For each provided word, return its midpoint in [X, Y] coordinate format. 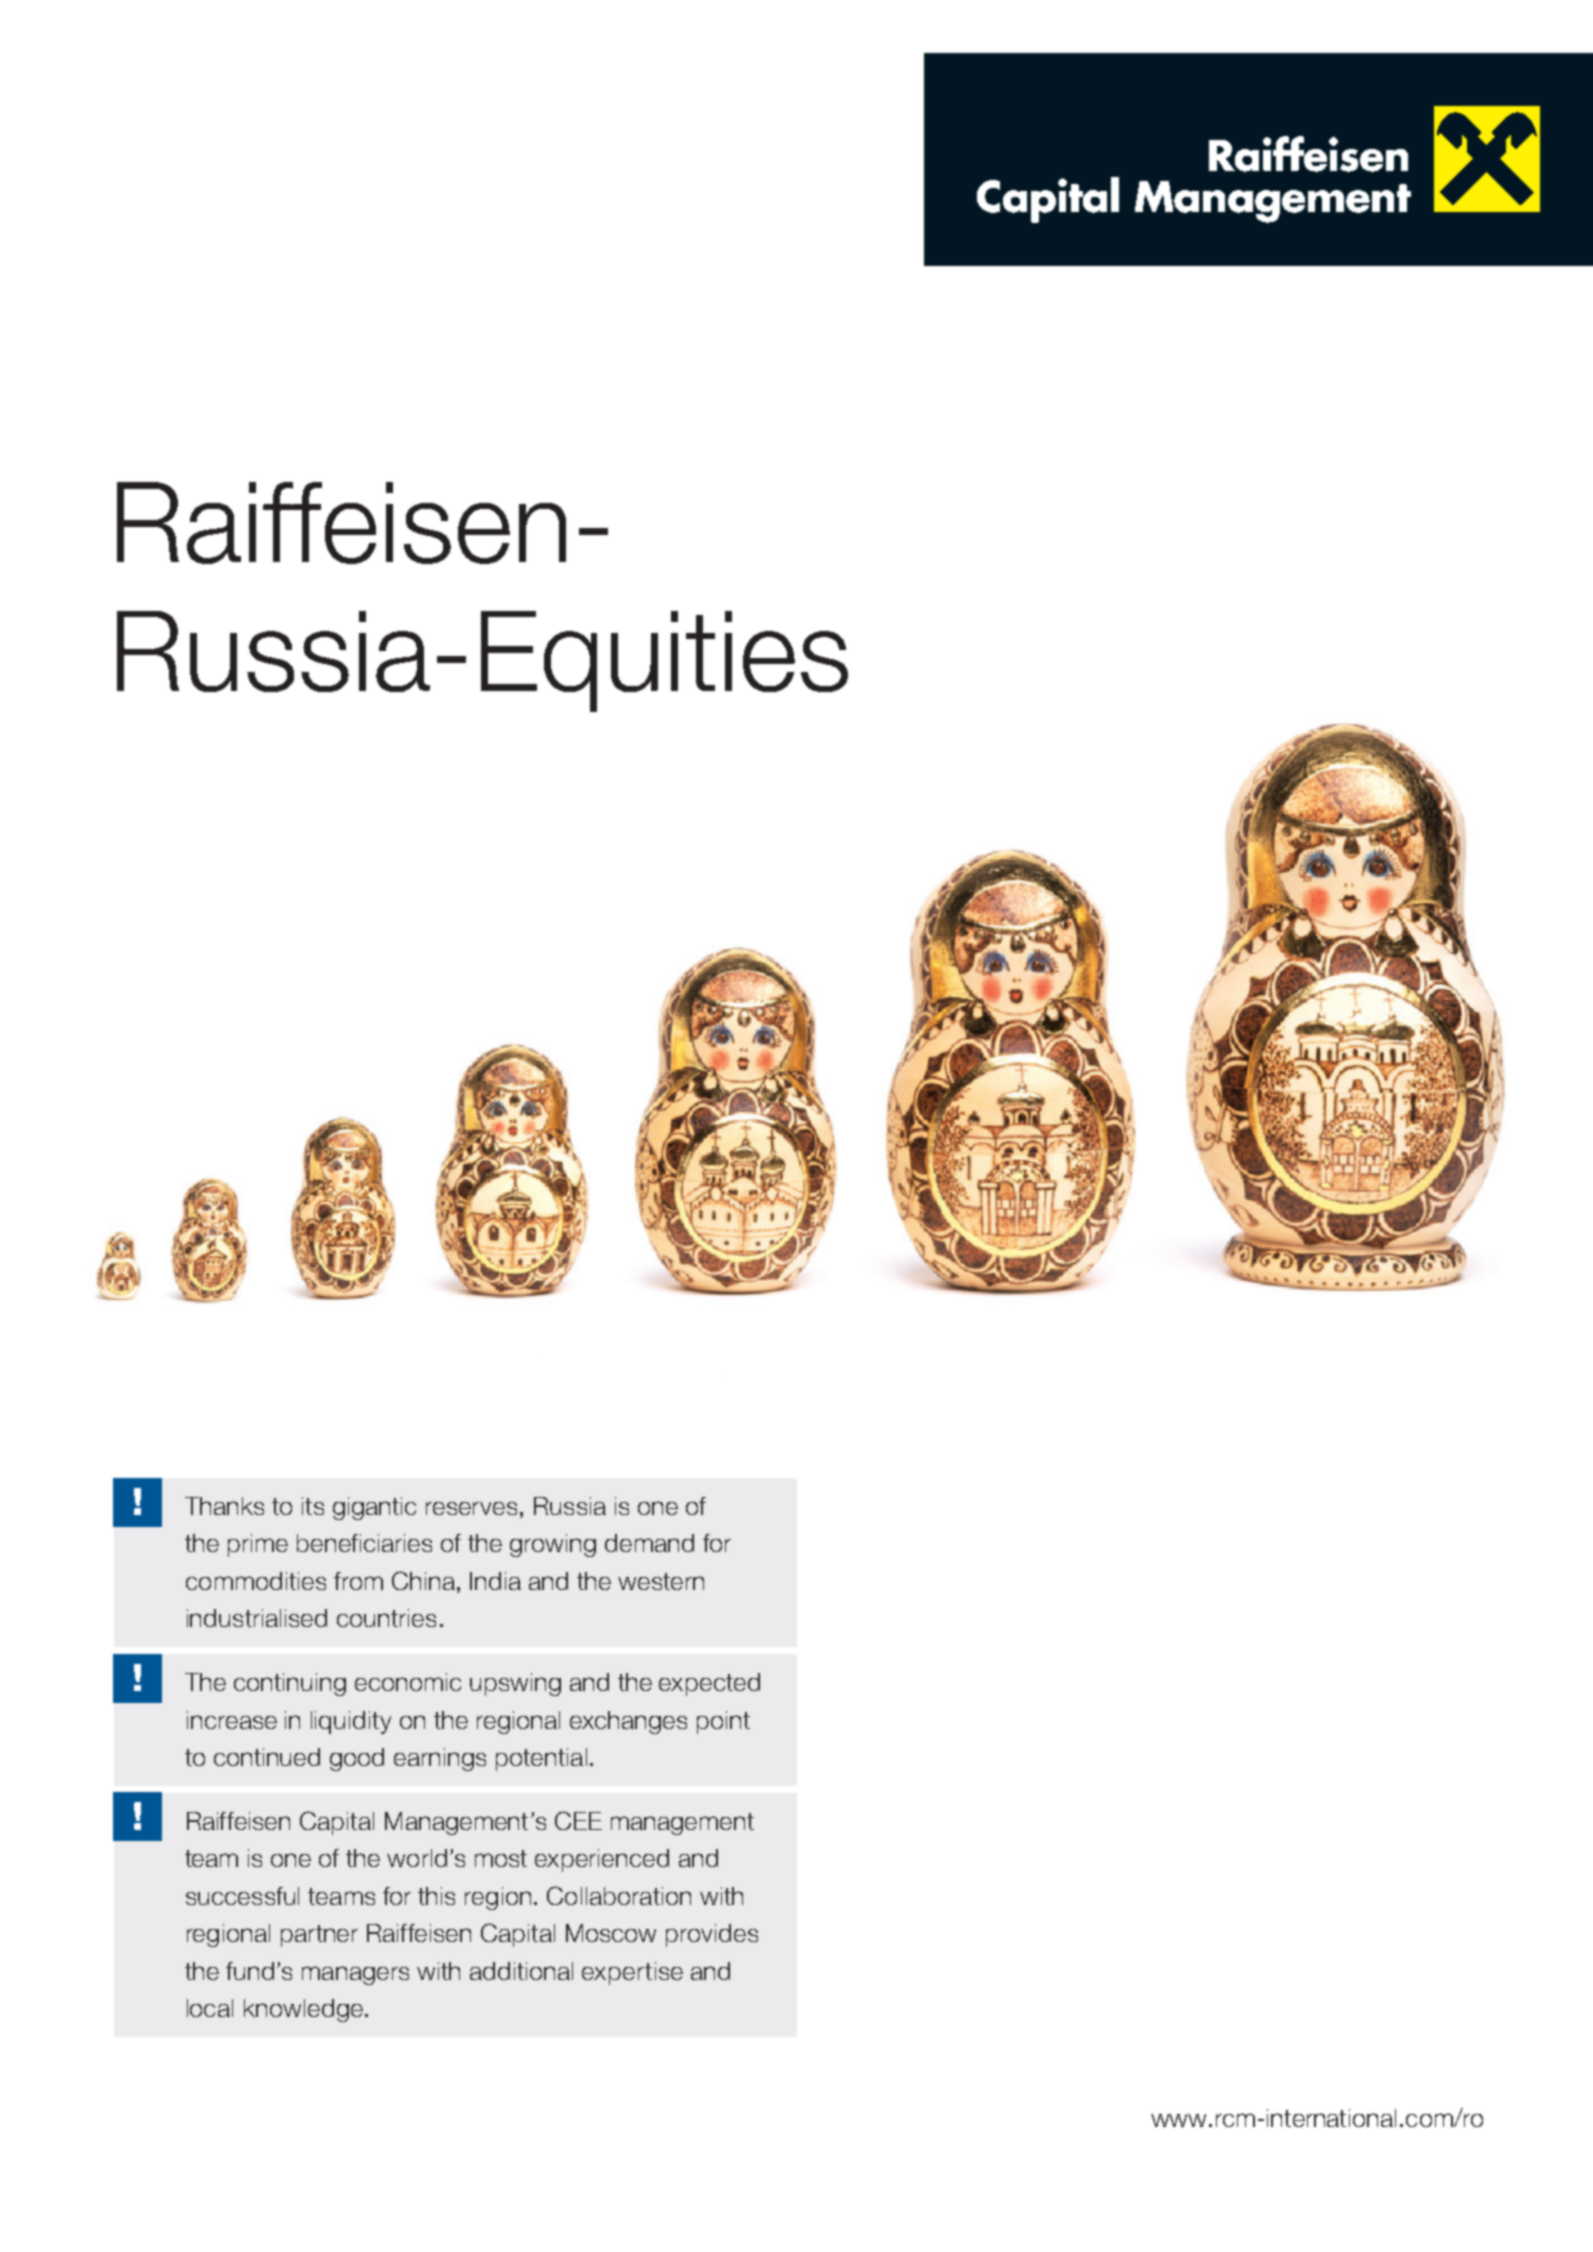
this [436, 1896]
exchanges [628, 1722]
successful [242, 1896]
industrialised [257, 1618]
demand [649, 1543]
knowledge [305, 2010]
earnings [440, 1759]
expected [709, 1684]
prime [258, 1545]
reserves [471, 1508]
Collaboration [619, 1895]
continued [267, 1757]
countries [386, 1618]
